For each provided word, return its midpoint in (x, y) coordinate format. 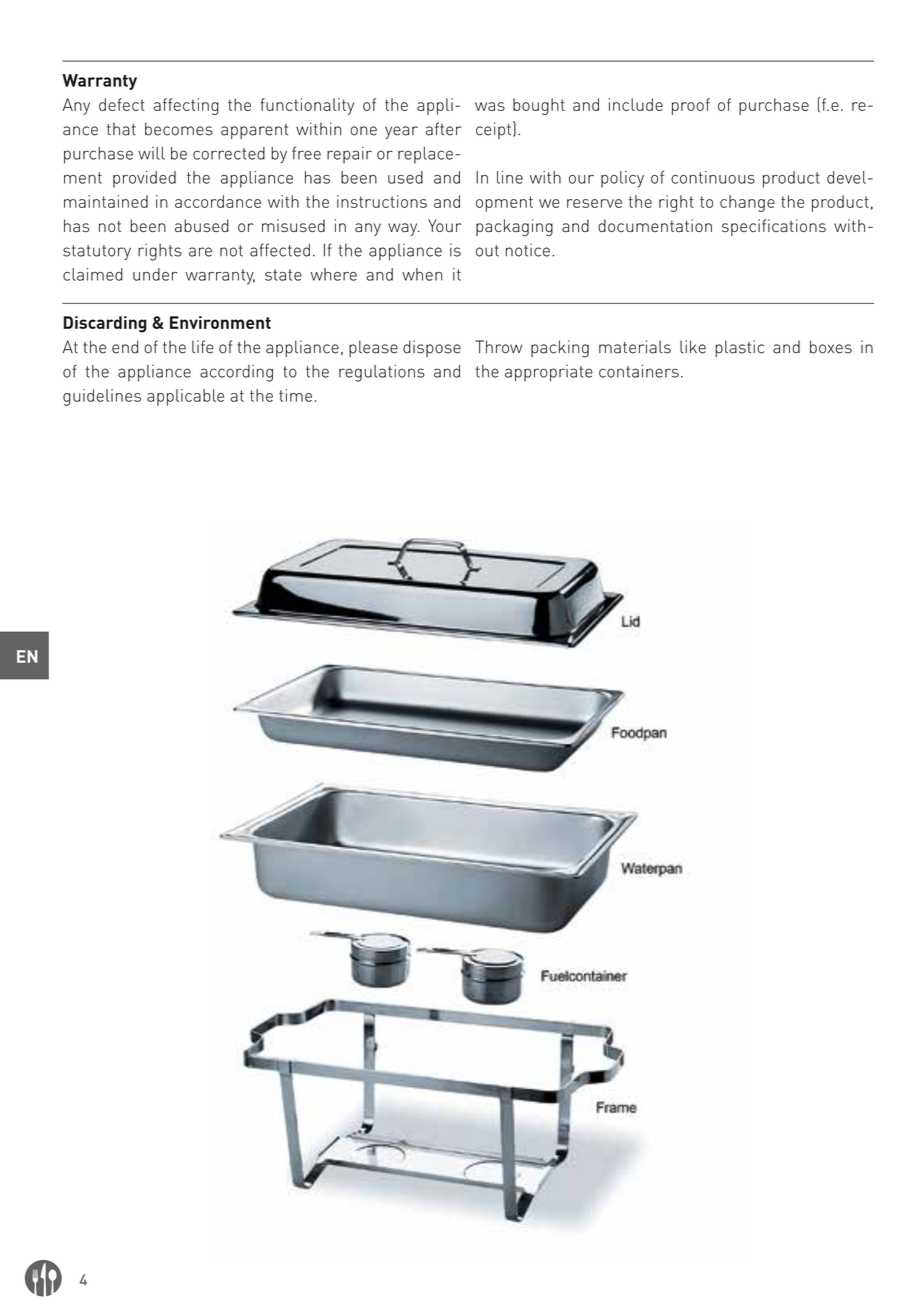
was (490, 106)
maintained (106, 201)
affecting (186, 106)
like (693, 347)
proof (691, 106)
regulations (382, 373)
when (422, 274)
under (155, 274)
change (747, 203)
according (236, 373)
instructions (382, 201)
